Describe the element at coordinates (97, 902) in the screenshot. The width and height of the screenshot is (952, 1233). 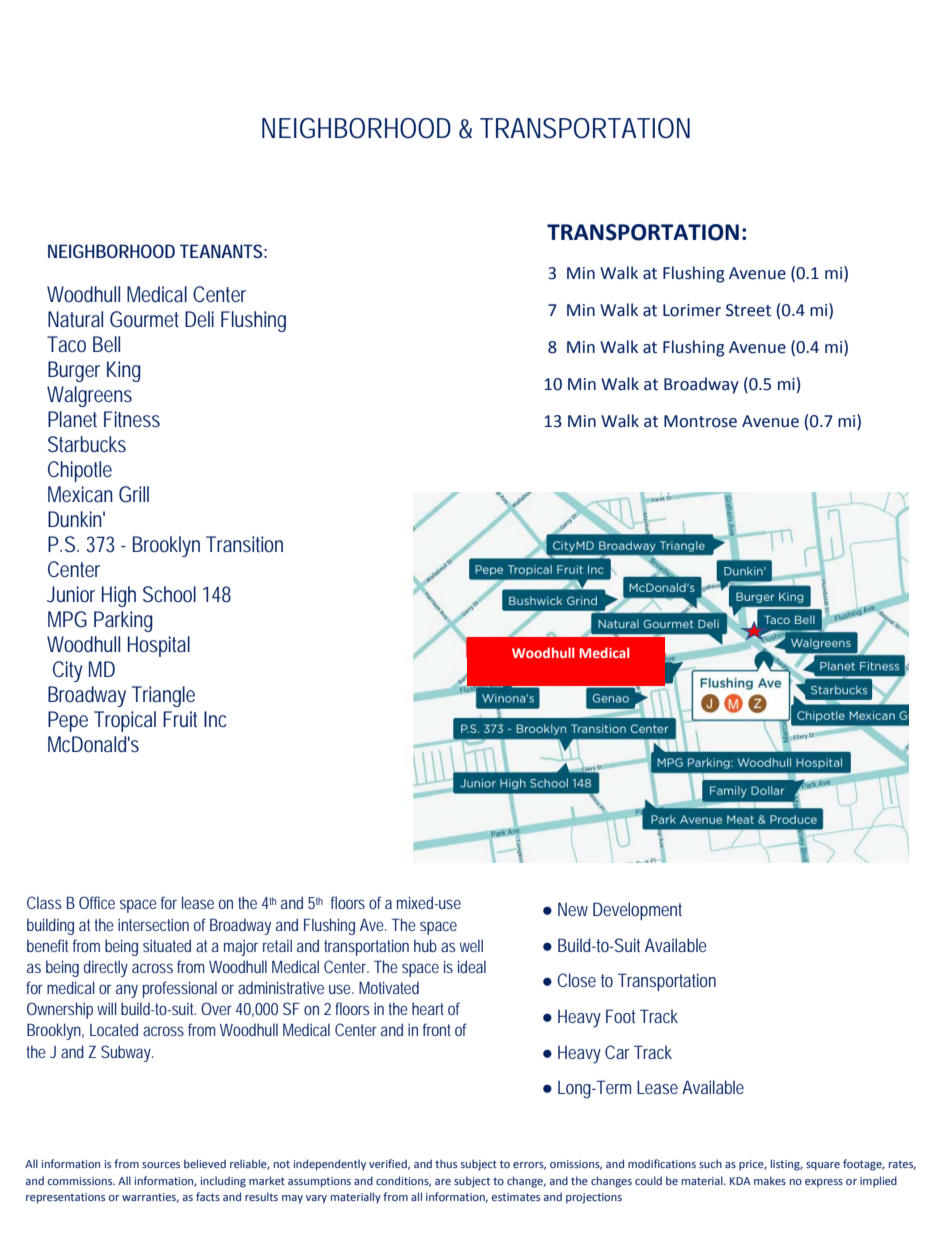
I see `Office` at that location.
